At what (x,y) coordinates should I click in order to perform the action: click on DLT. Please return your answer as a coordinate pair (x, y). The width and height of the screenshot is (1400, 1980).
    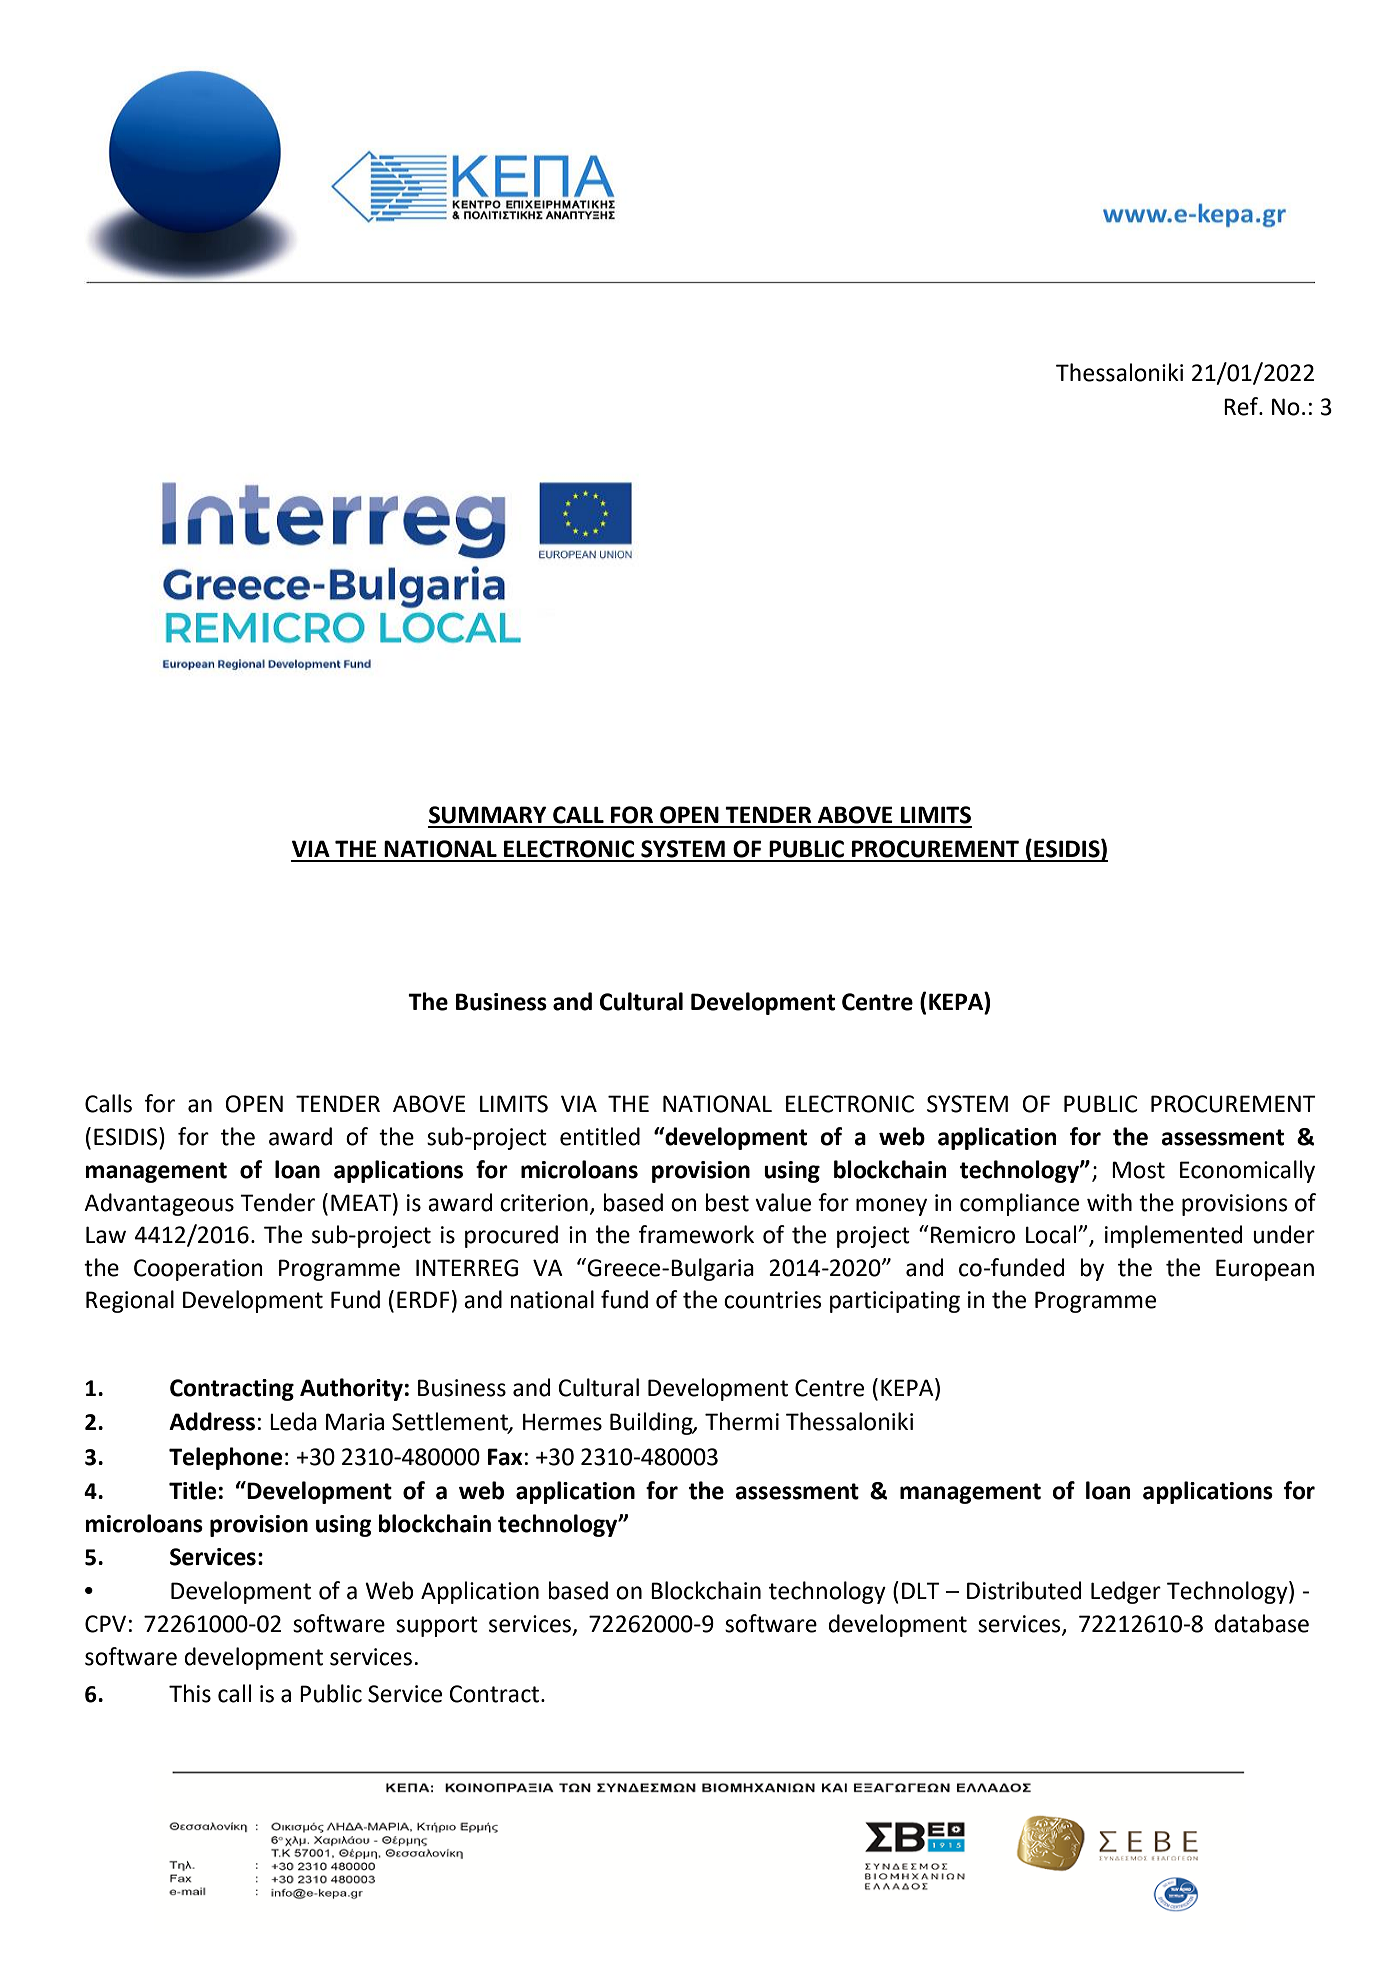
    Looking at the image, I should click on (921, 1590).
